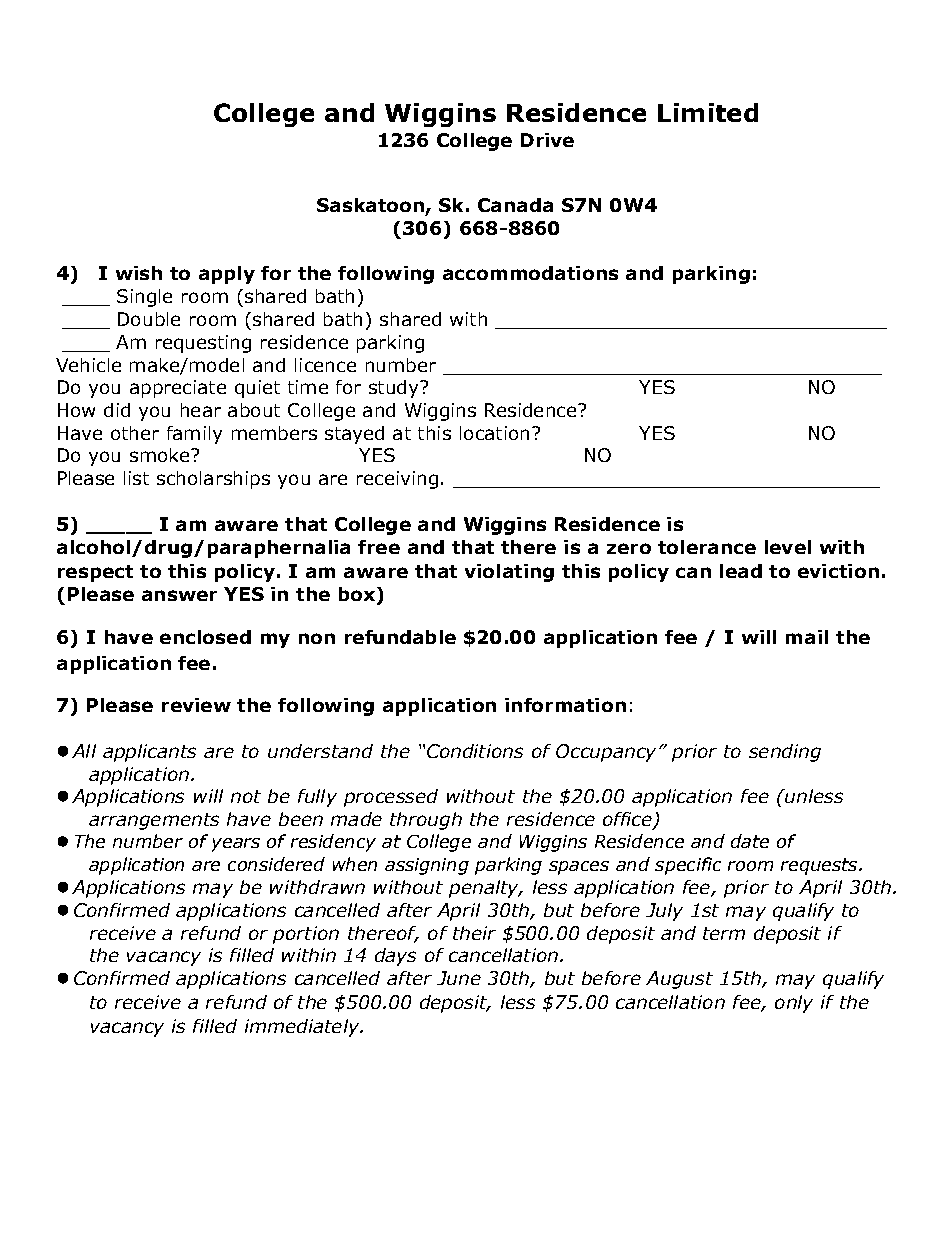 The width and height of the page is (952, 1233). Describe the element at coordinates (708, 112) in the page. I see `Limited` at that location.
